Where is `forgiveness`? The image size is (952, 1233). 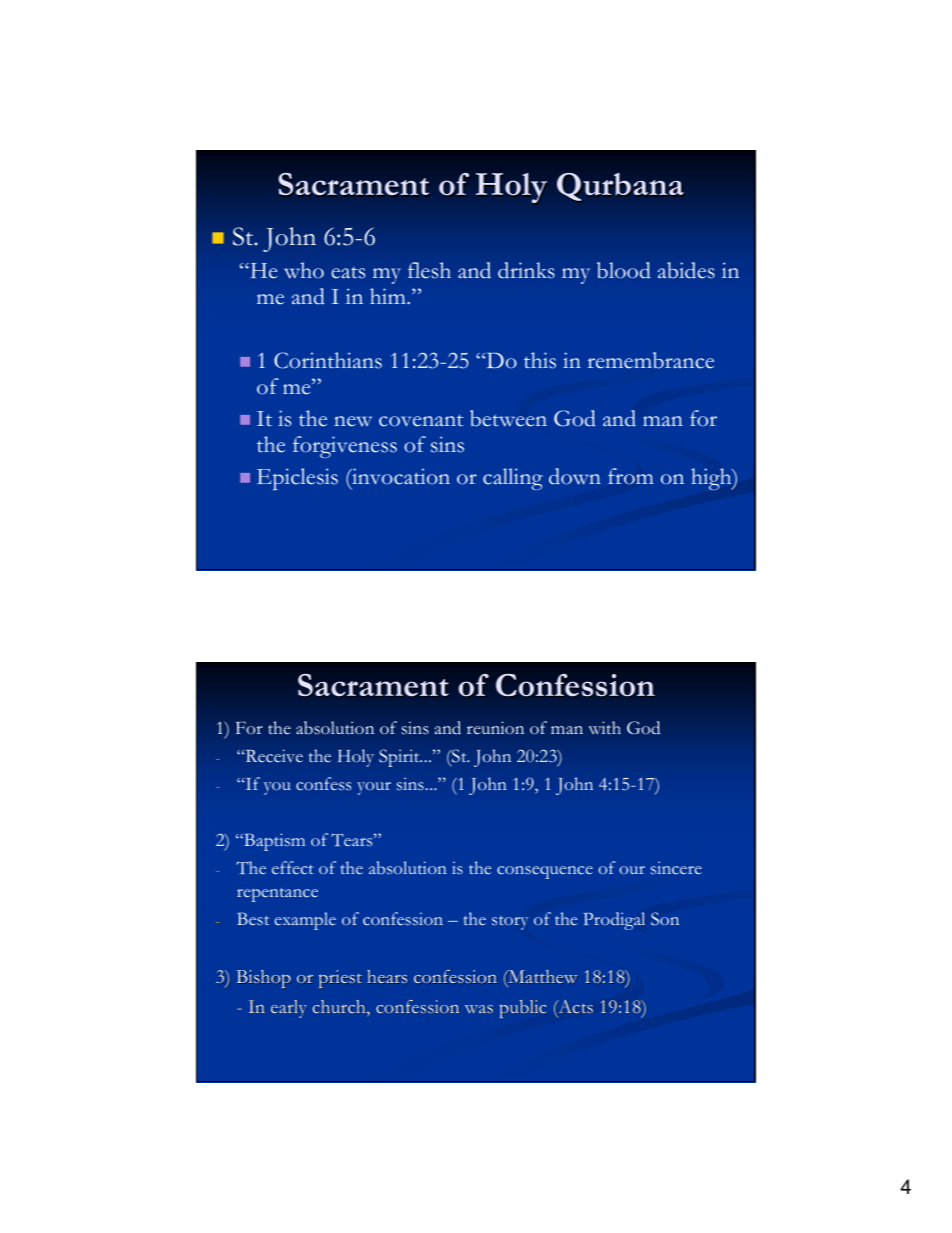 forgiveness is located at coordinates (345, 447).
